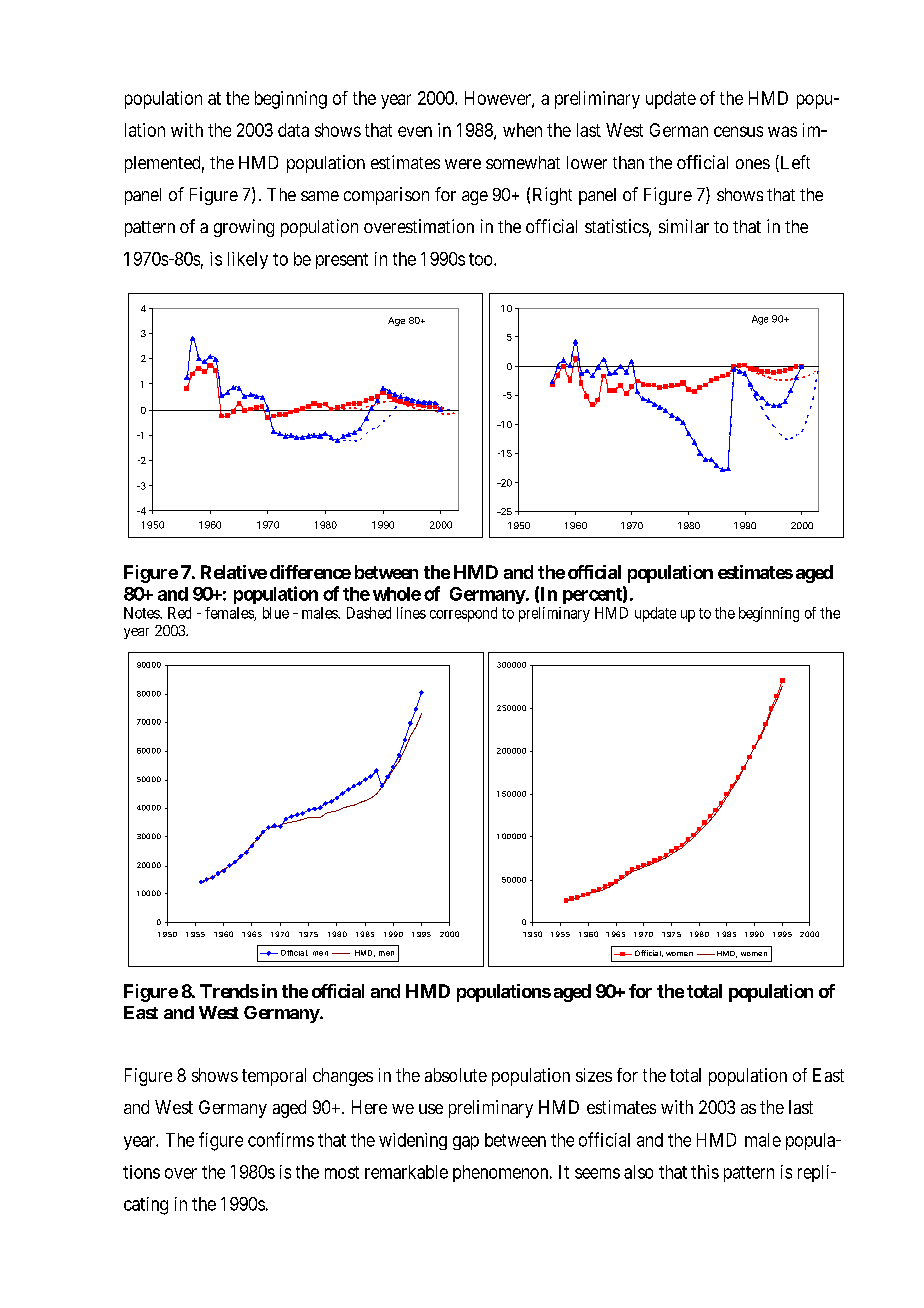 The image size is (924, 1308). What do you see at coordinates (684, 226) in the page?
I see `similar` at bounding box center [684, 226].
